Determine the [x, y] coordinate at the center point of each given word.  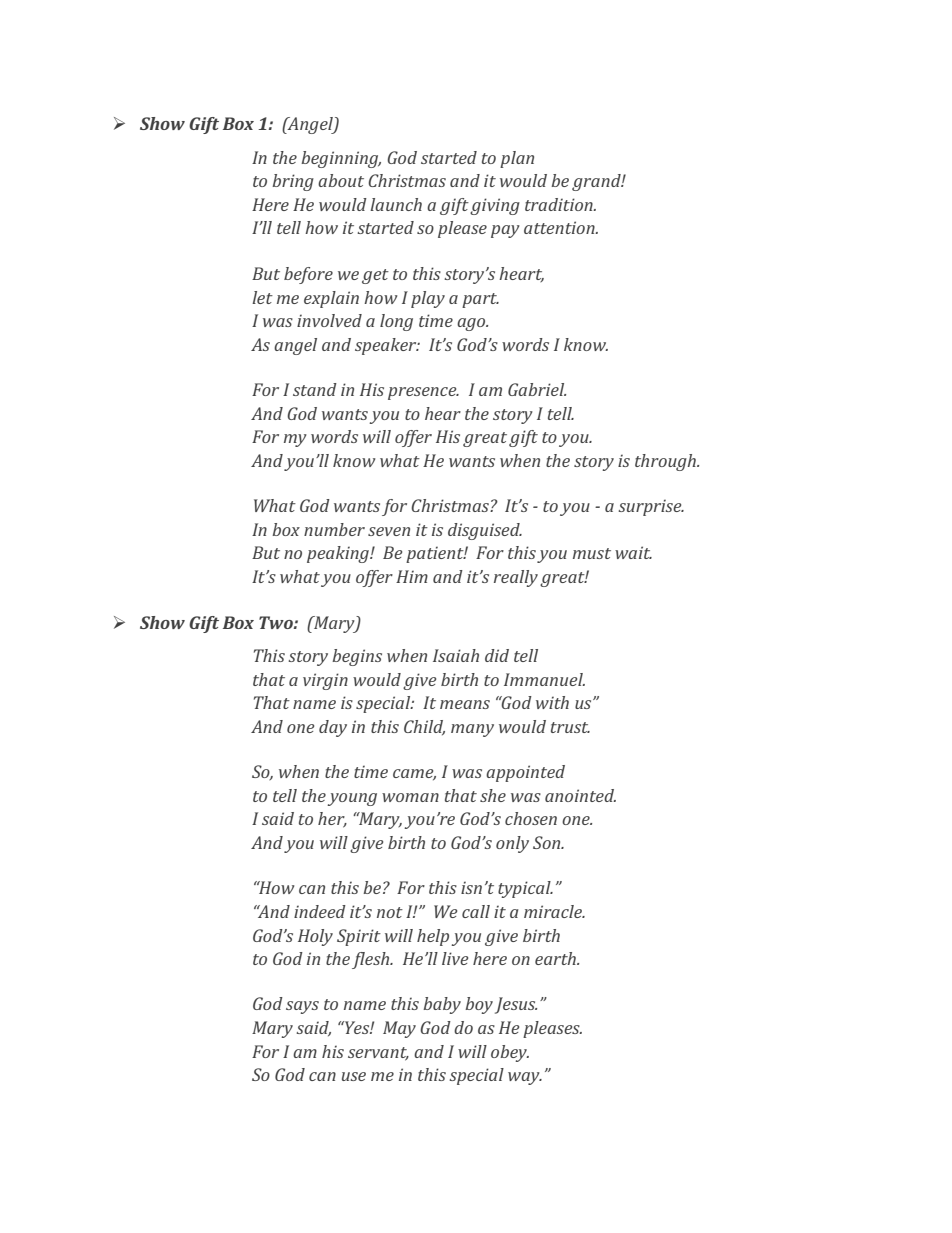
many [472, 730]
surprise [651, 507]
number [334, 529]
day [333, 728]
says [302, 1007]
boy [479, 1005]
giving [495, 206]
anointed [580, 795]
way [525, 1078]
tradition [560, 204]
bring [293, 182]
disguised [485, 531]
